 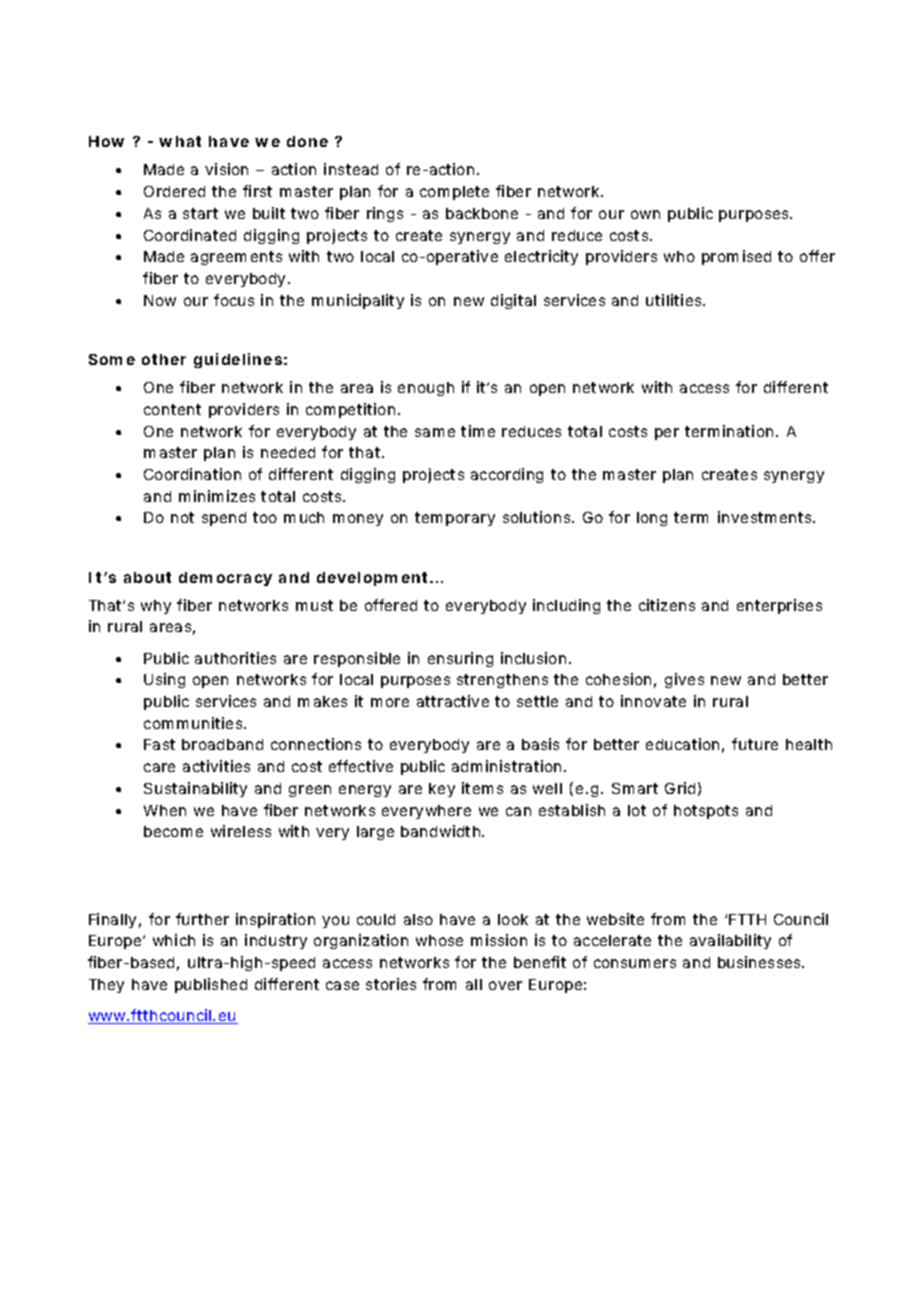 I want to click on complete, so click(x=454, y=193).
